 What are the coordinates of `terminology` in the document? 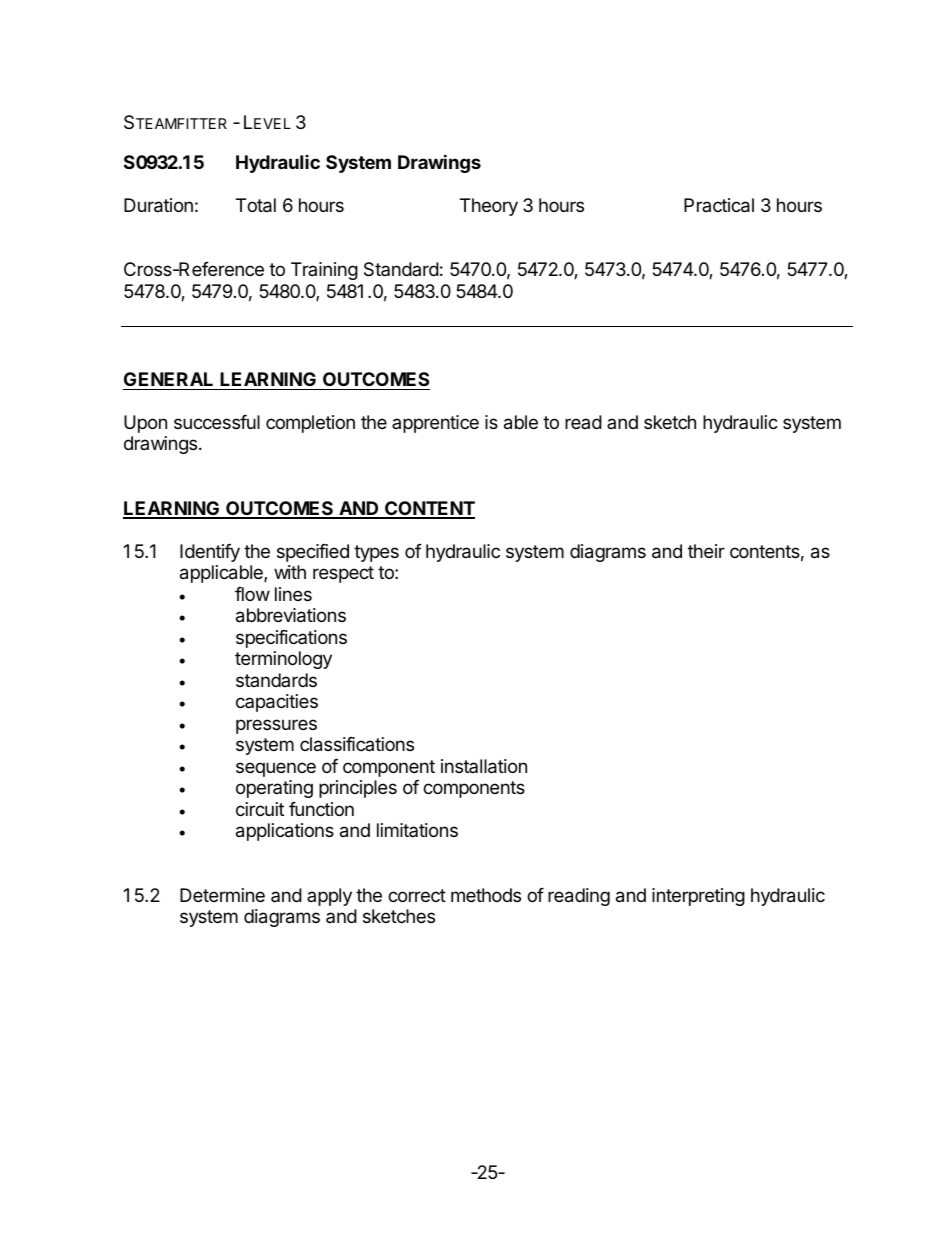 It's located at (283, 660).
